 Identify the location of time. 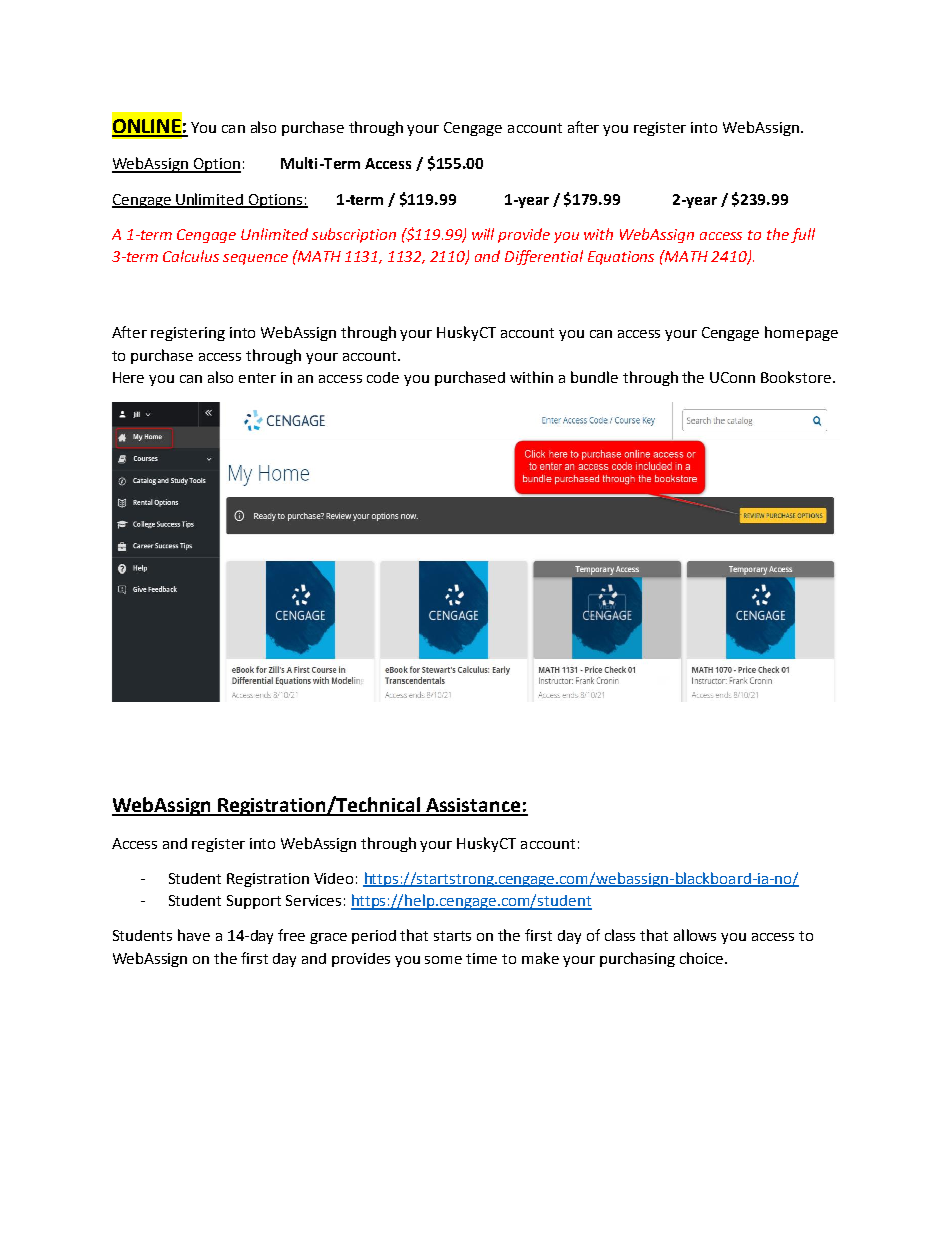
(481, 958).
